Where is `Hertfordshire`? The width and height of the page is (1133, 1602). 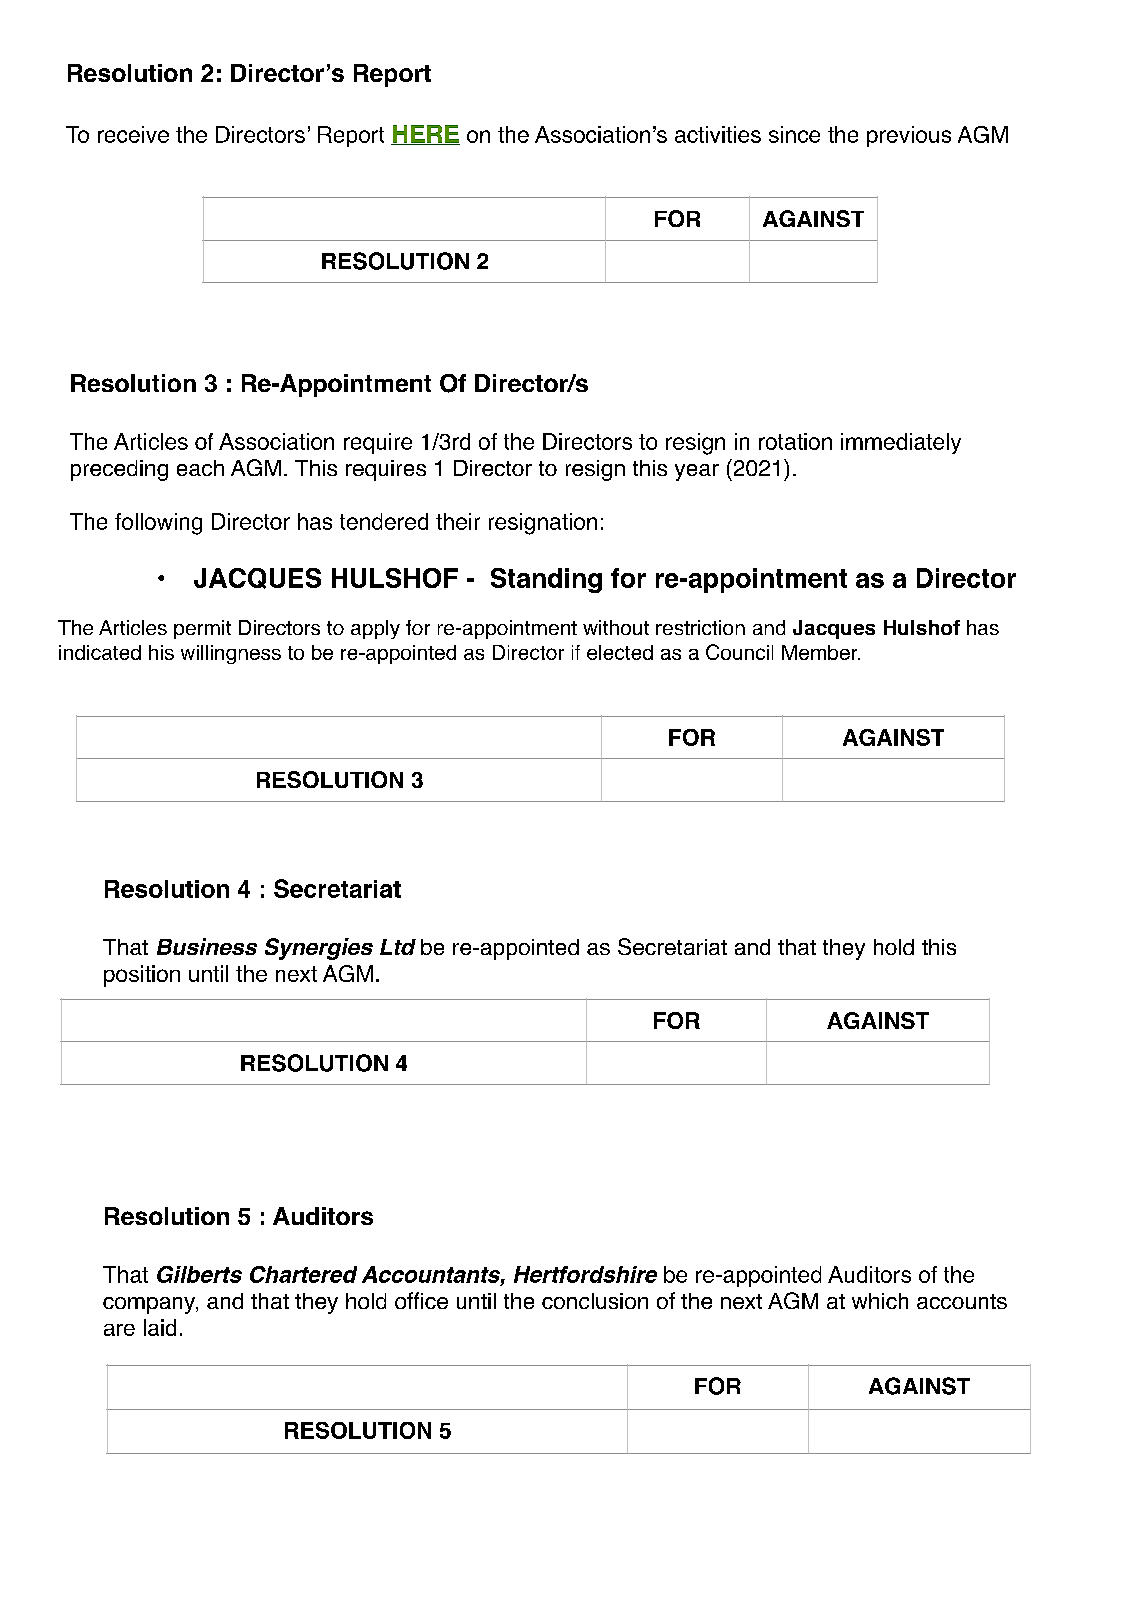
Hertfordshire is located at coordinates (585, 1274).
